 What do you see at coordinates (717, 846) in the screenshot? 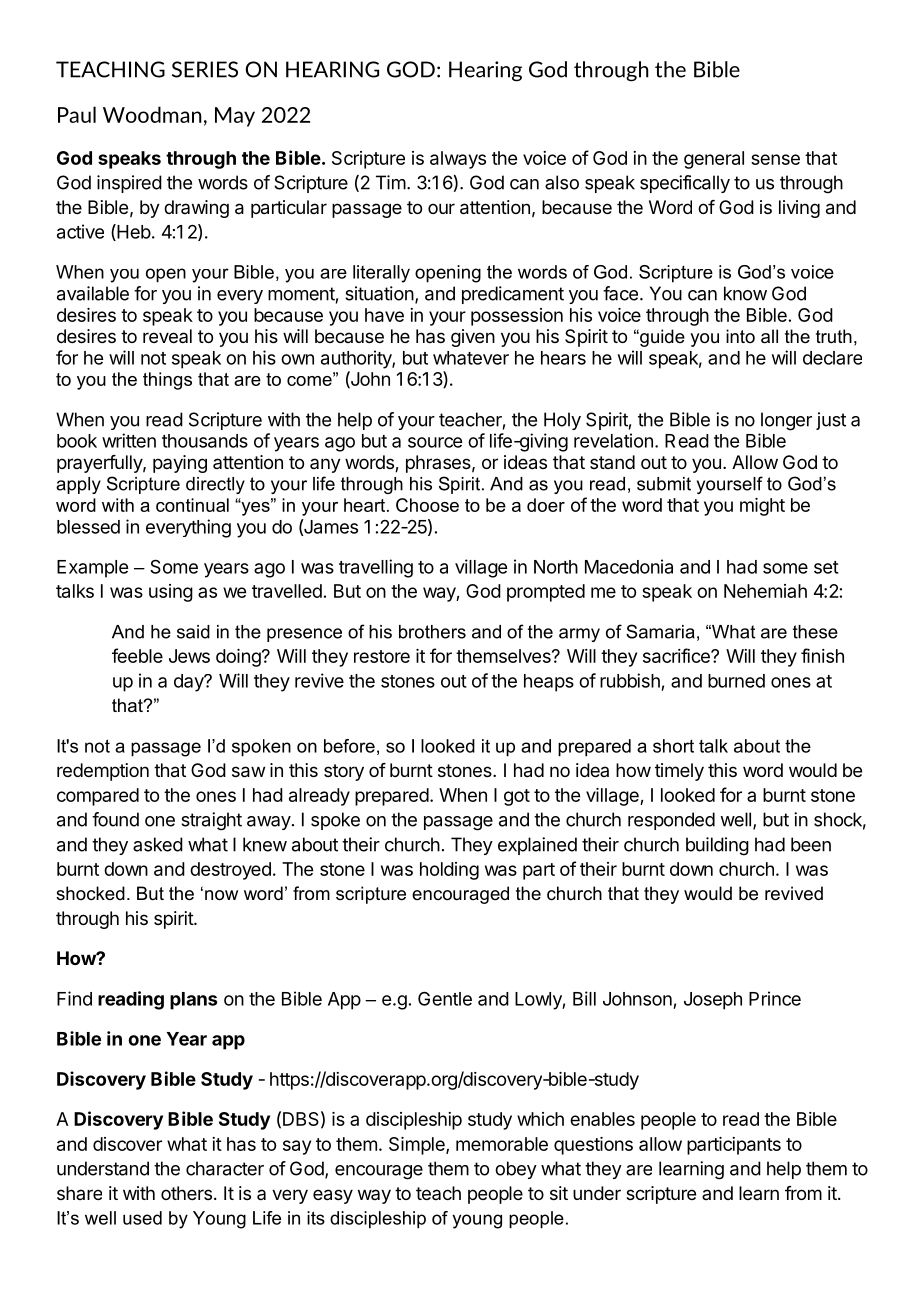
I see `building` at bounding box center [717, 846].
